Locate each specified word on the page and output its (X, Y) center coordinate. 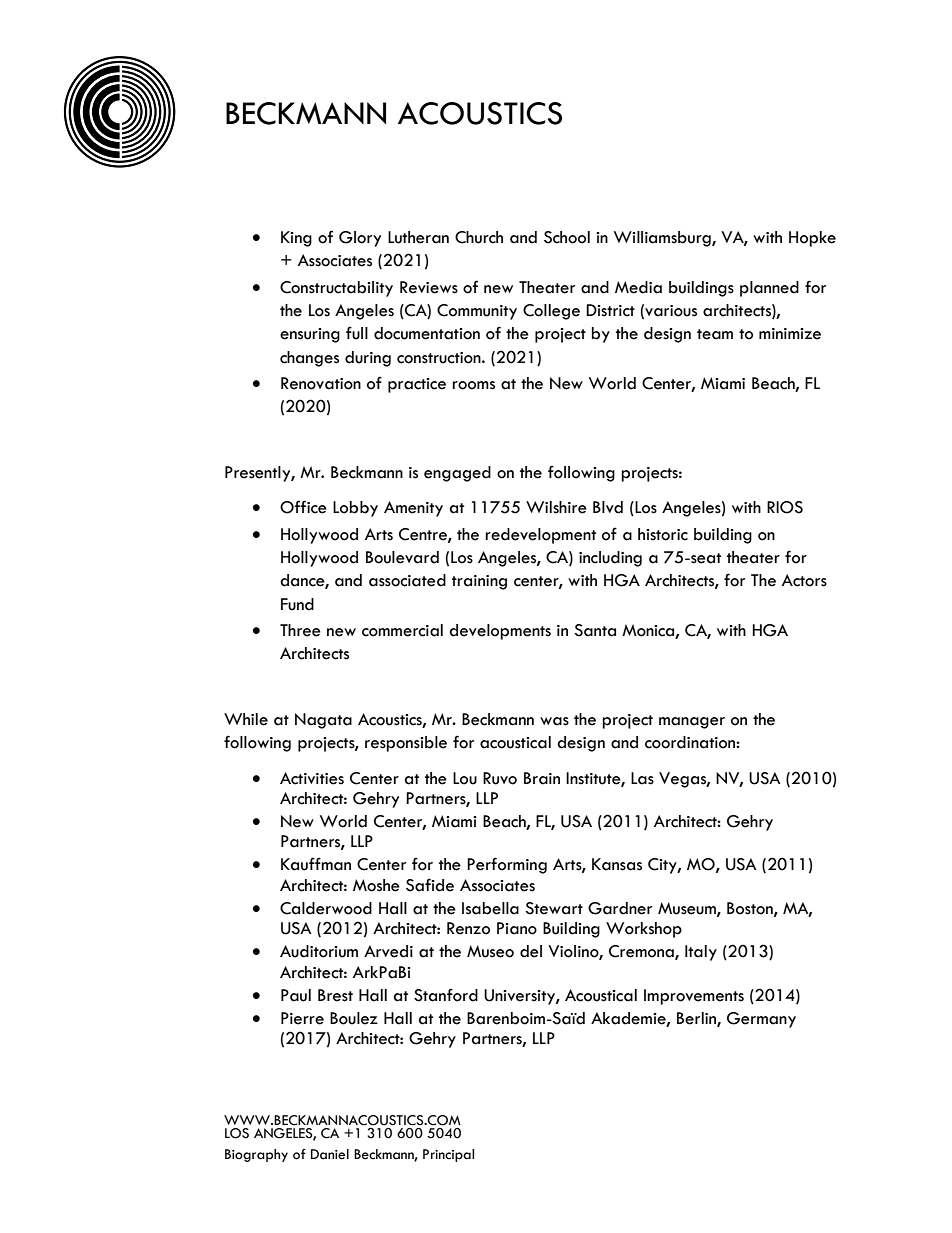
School (567, 237)
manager (692, 723)
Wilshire (556, 507)
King (296, 239)
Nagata (323, 721)
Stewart (554, 908)
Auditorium (319, 951)
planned (769, 289)
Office (303, 507)
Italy (701, 953)
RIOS (785, 507)
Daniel (330, 1154)
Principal (448, 1155)
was (554, 721)
